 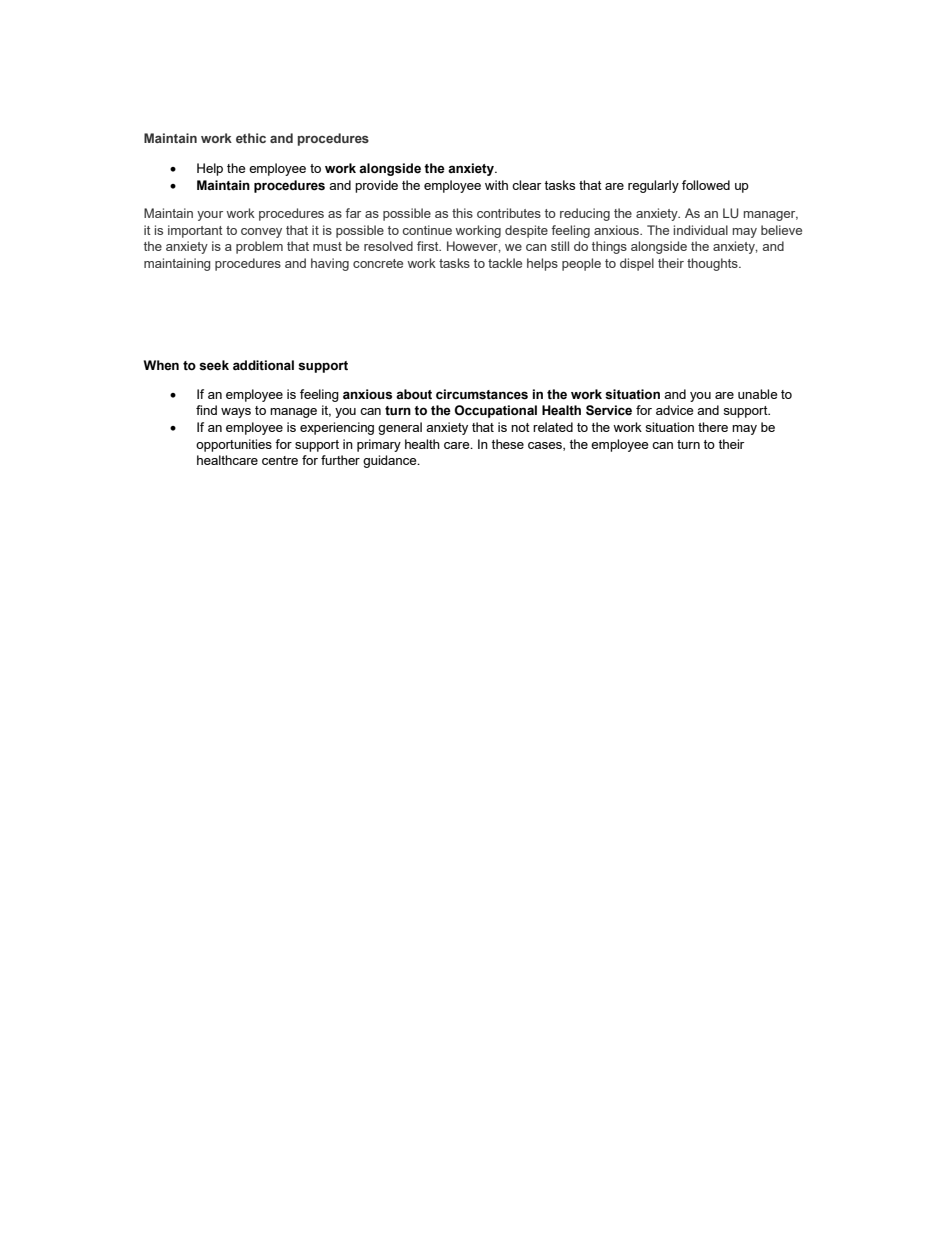 What do you see at coordinates (713, 264) in the screenshot?
I see `thoughts` at bounding box center [713, 264].
